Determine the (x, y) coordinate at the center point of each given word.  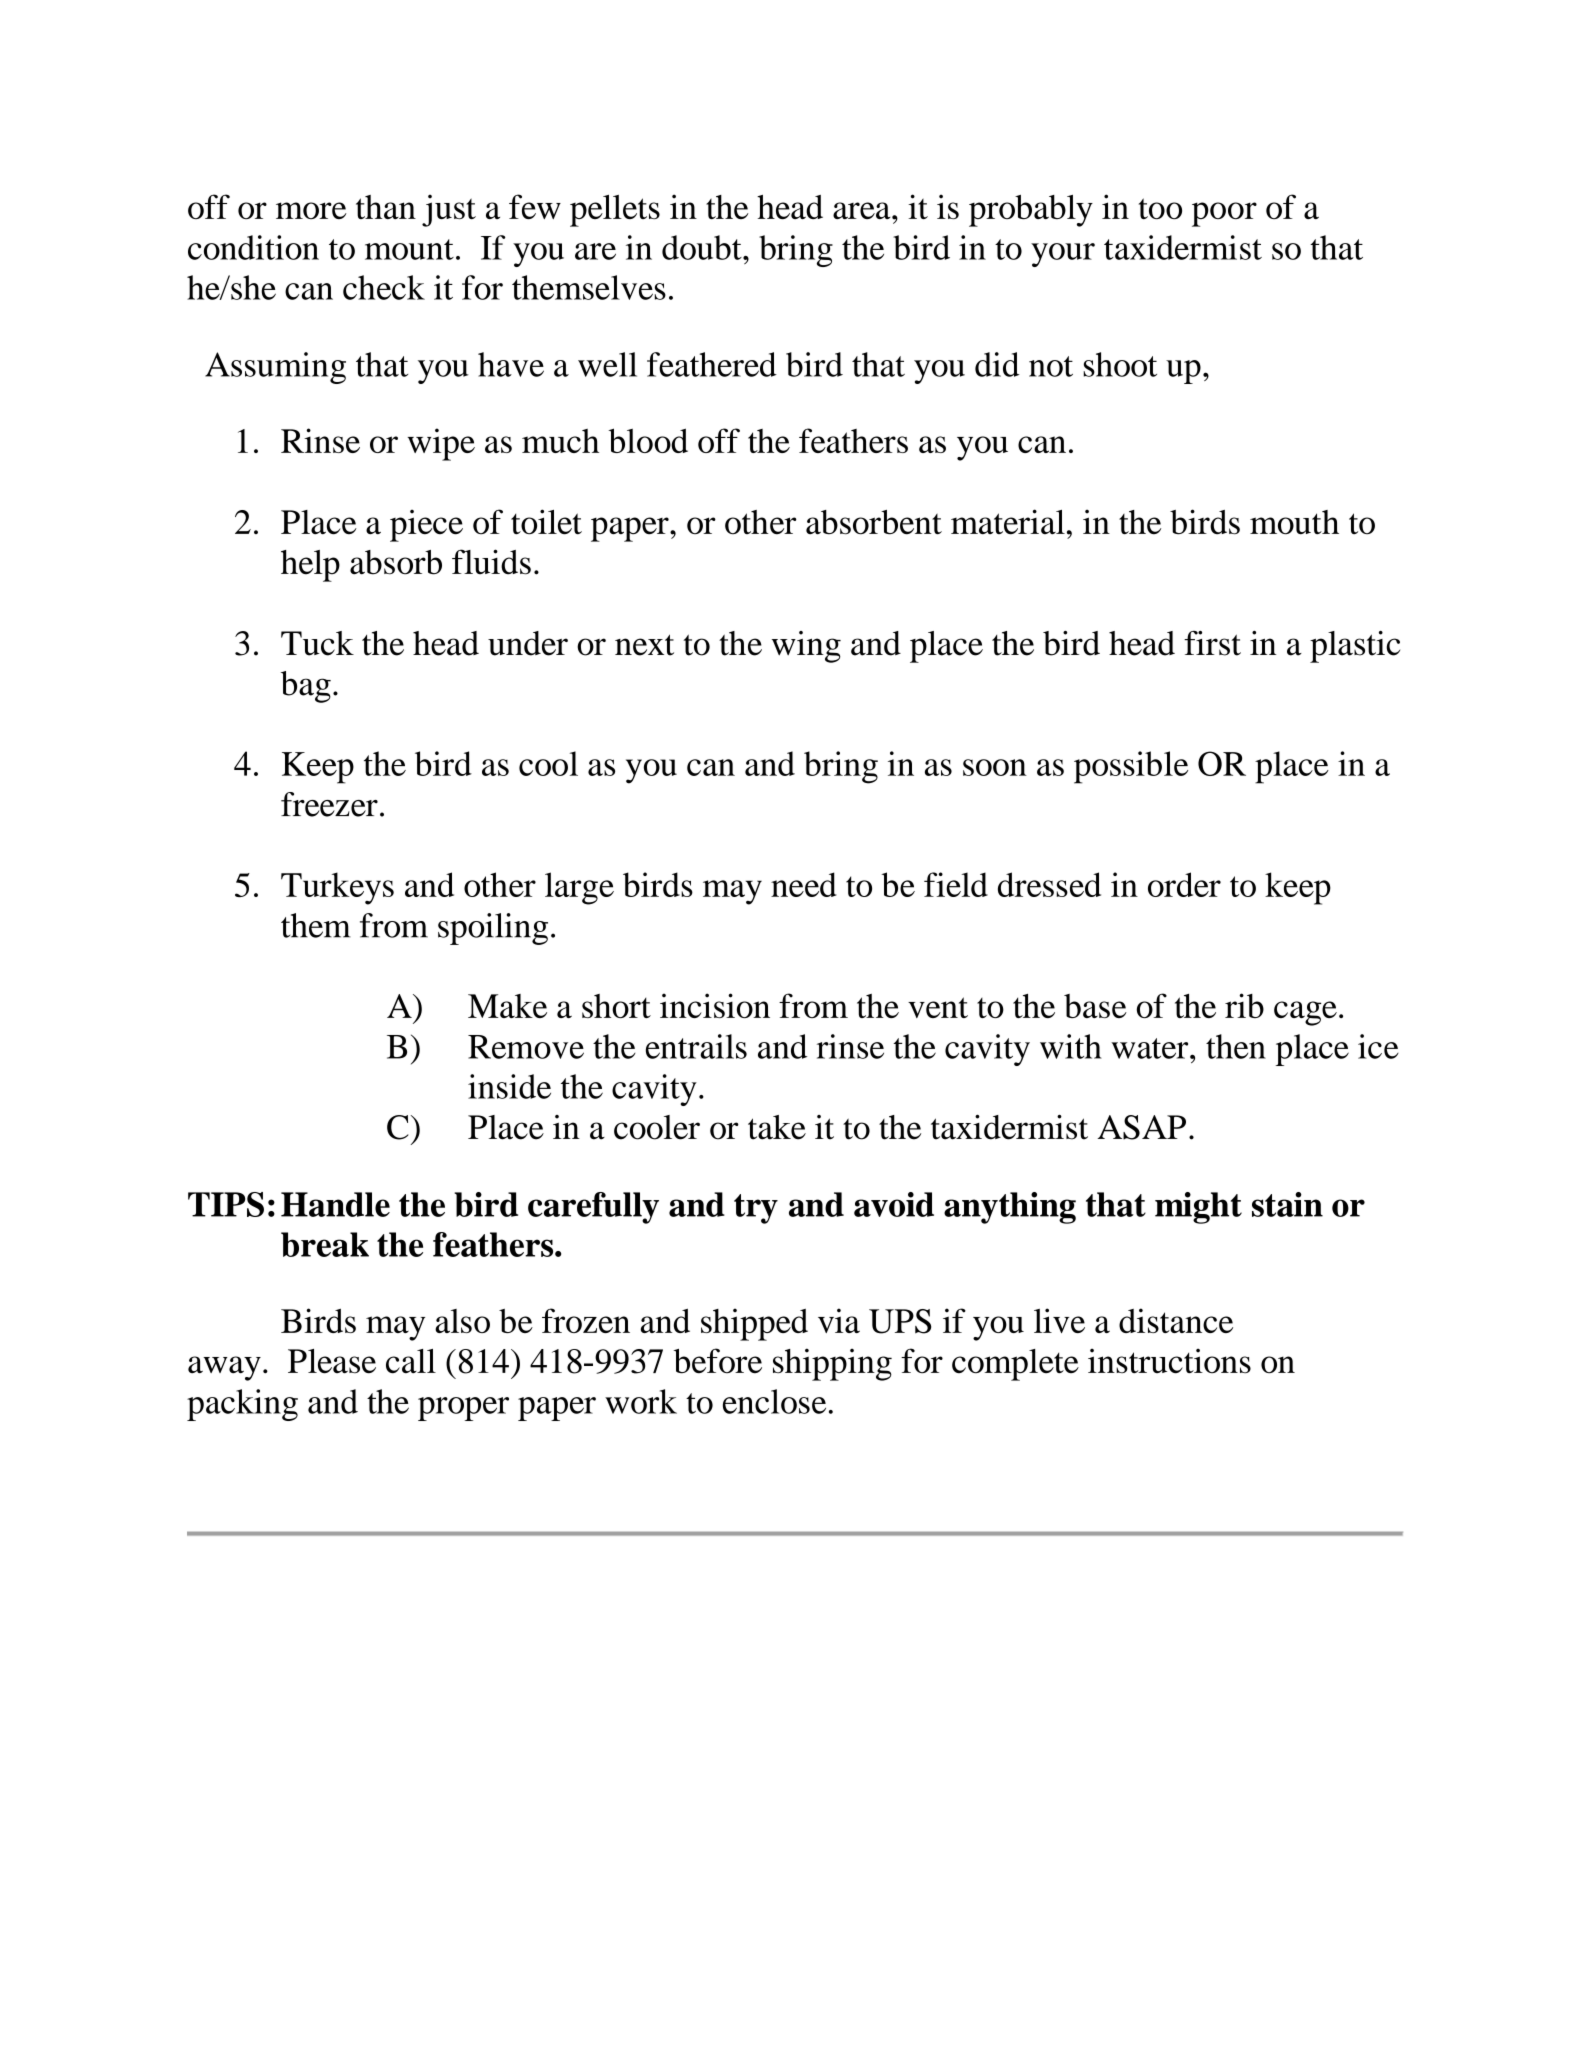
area (863, 210)
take (777, 1127)
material (1008, 522)
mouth (1294, 522)
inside (509, 1086)
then (1236, 1046)
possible (1131, 767)
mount (409, 249)
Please (332, 1361)
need (804, 884)
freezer (329, 804)
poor (1224, 214)
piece (426, 526)
